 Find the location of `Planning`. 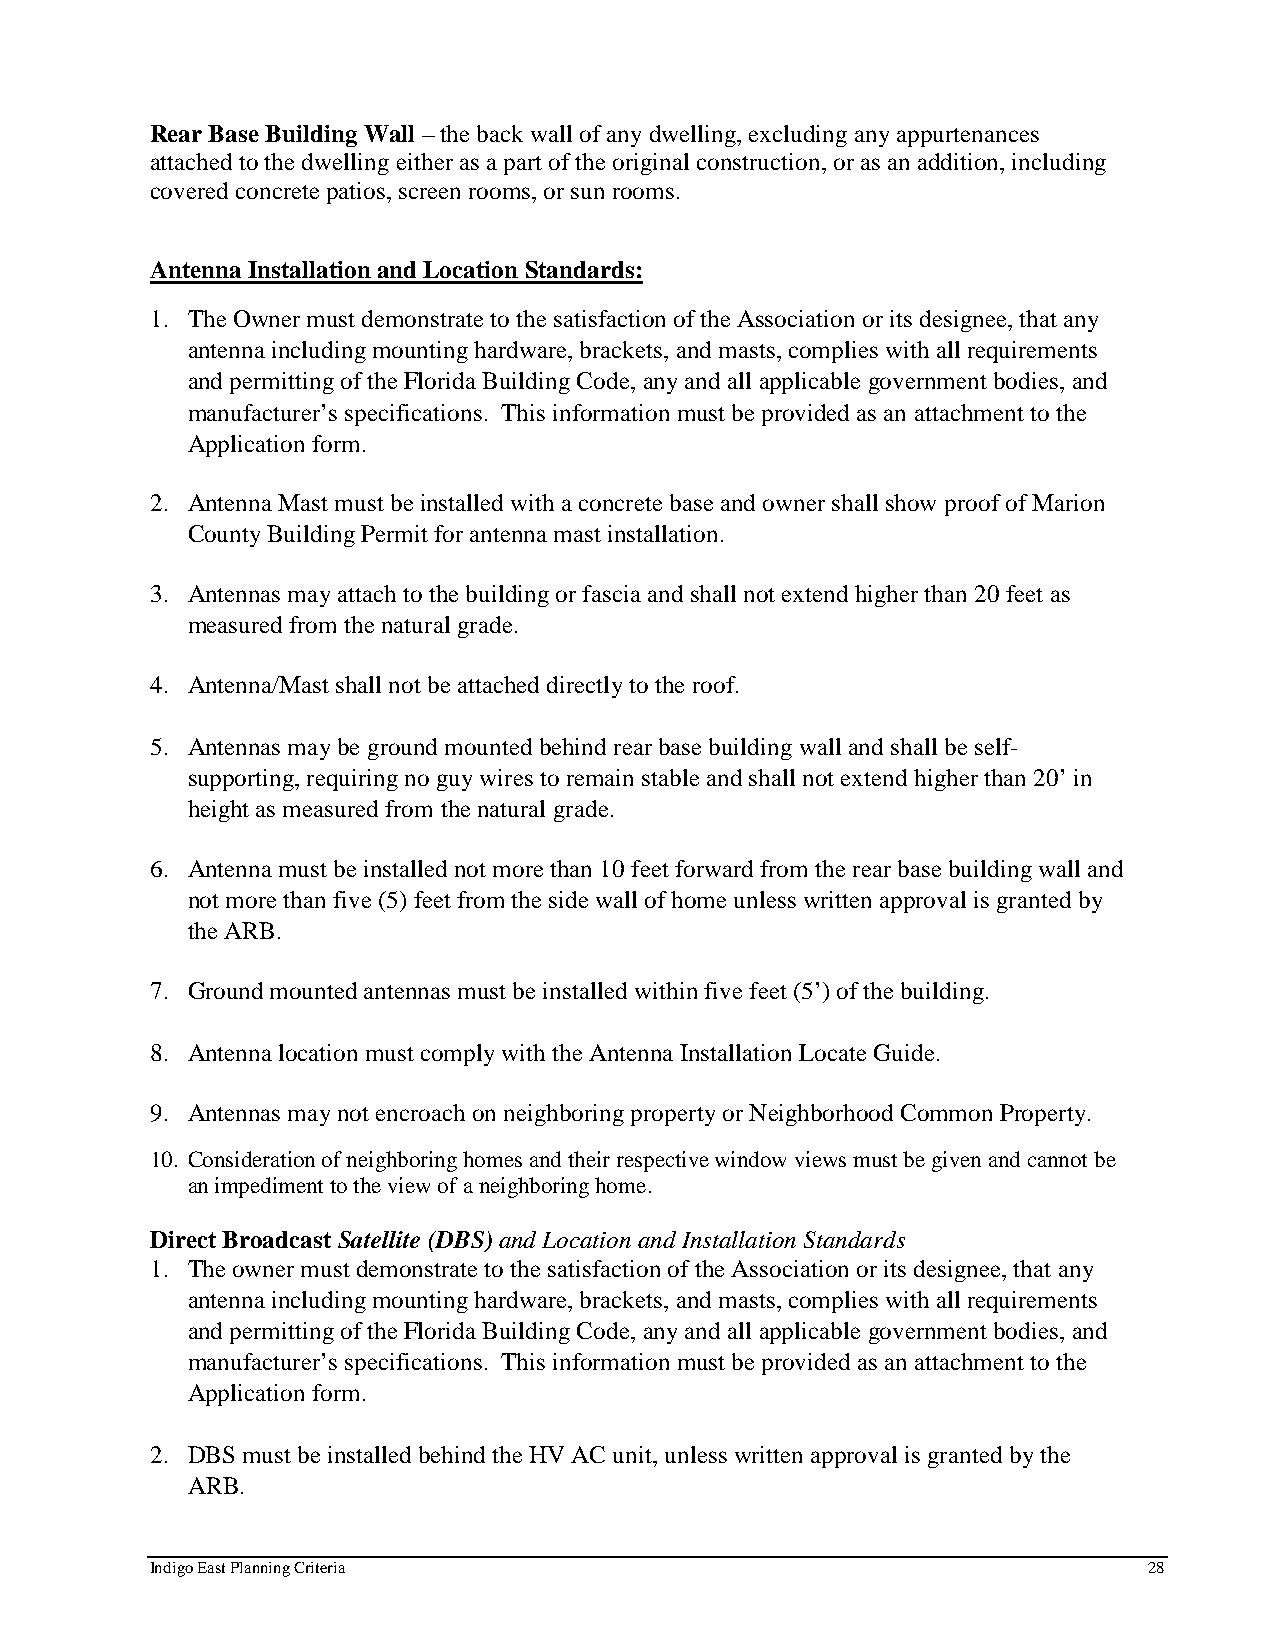

Planning is located at coordinates (260, 1569).
